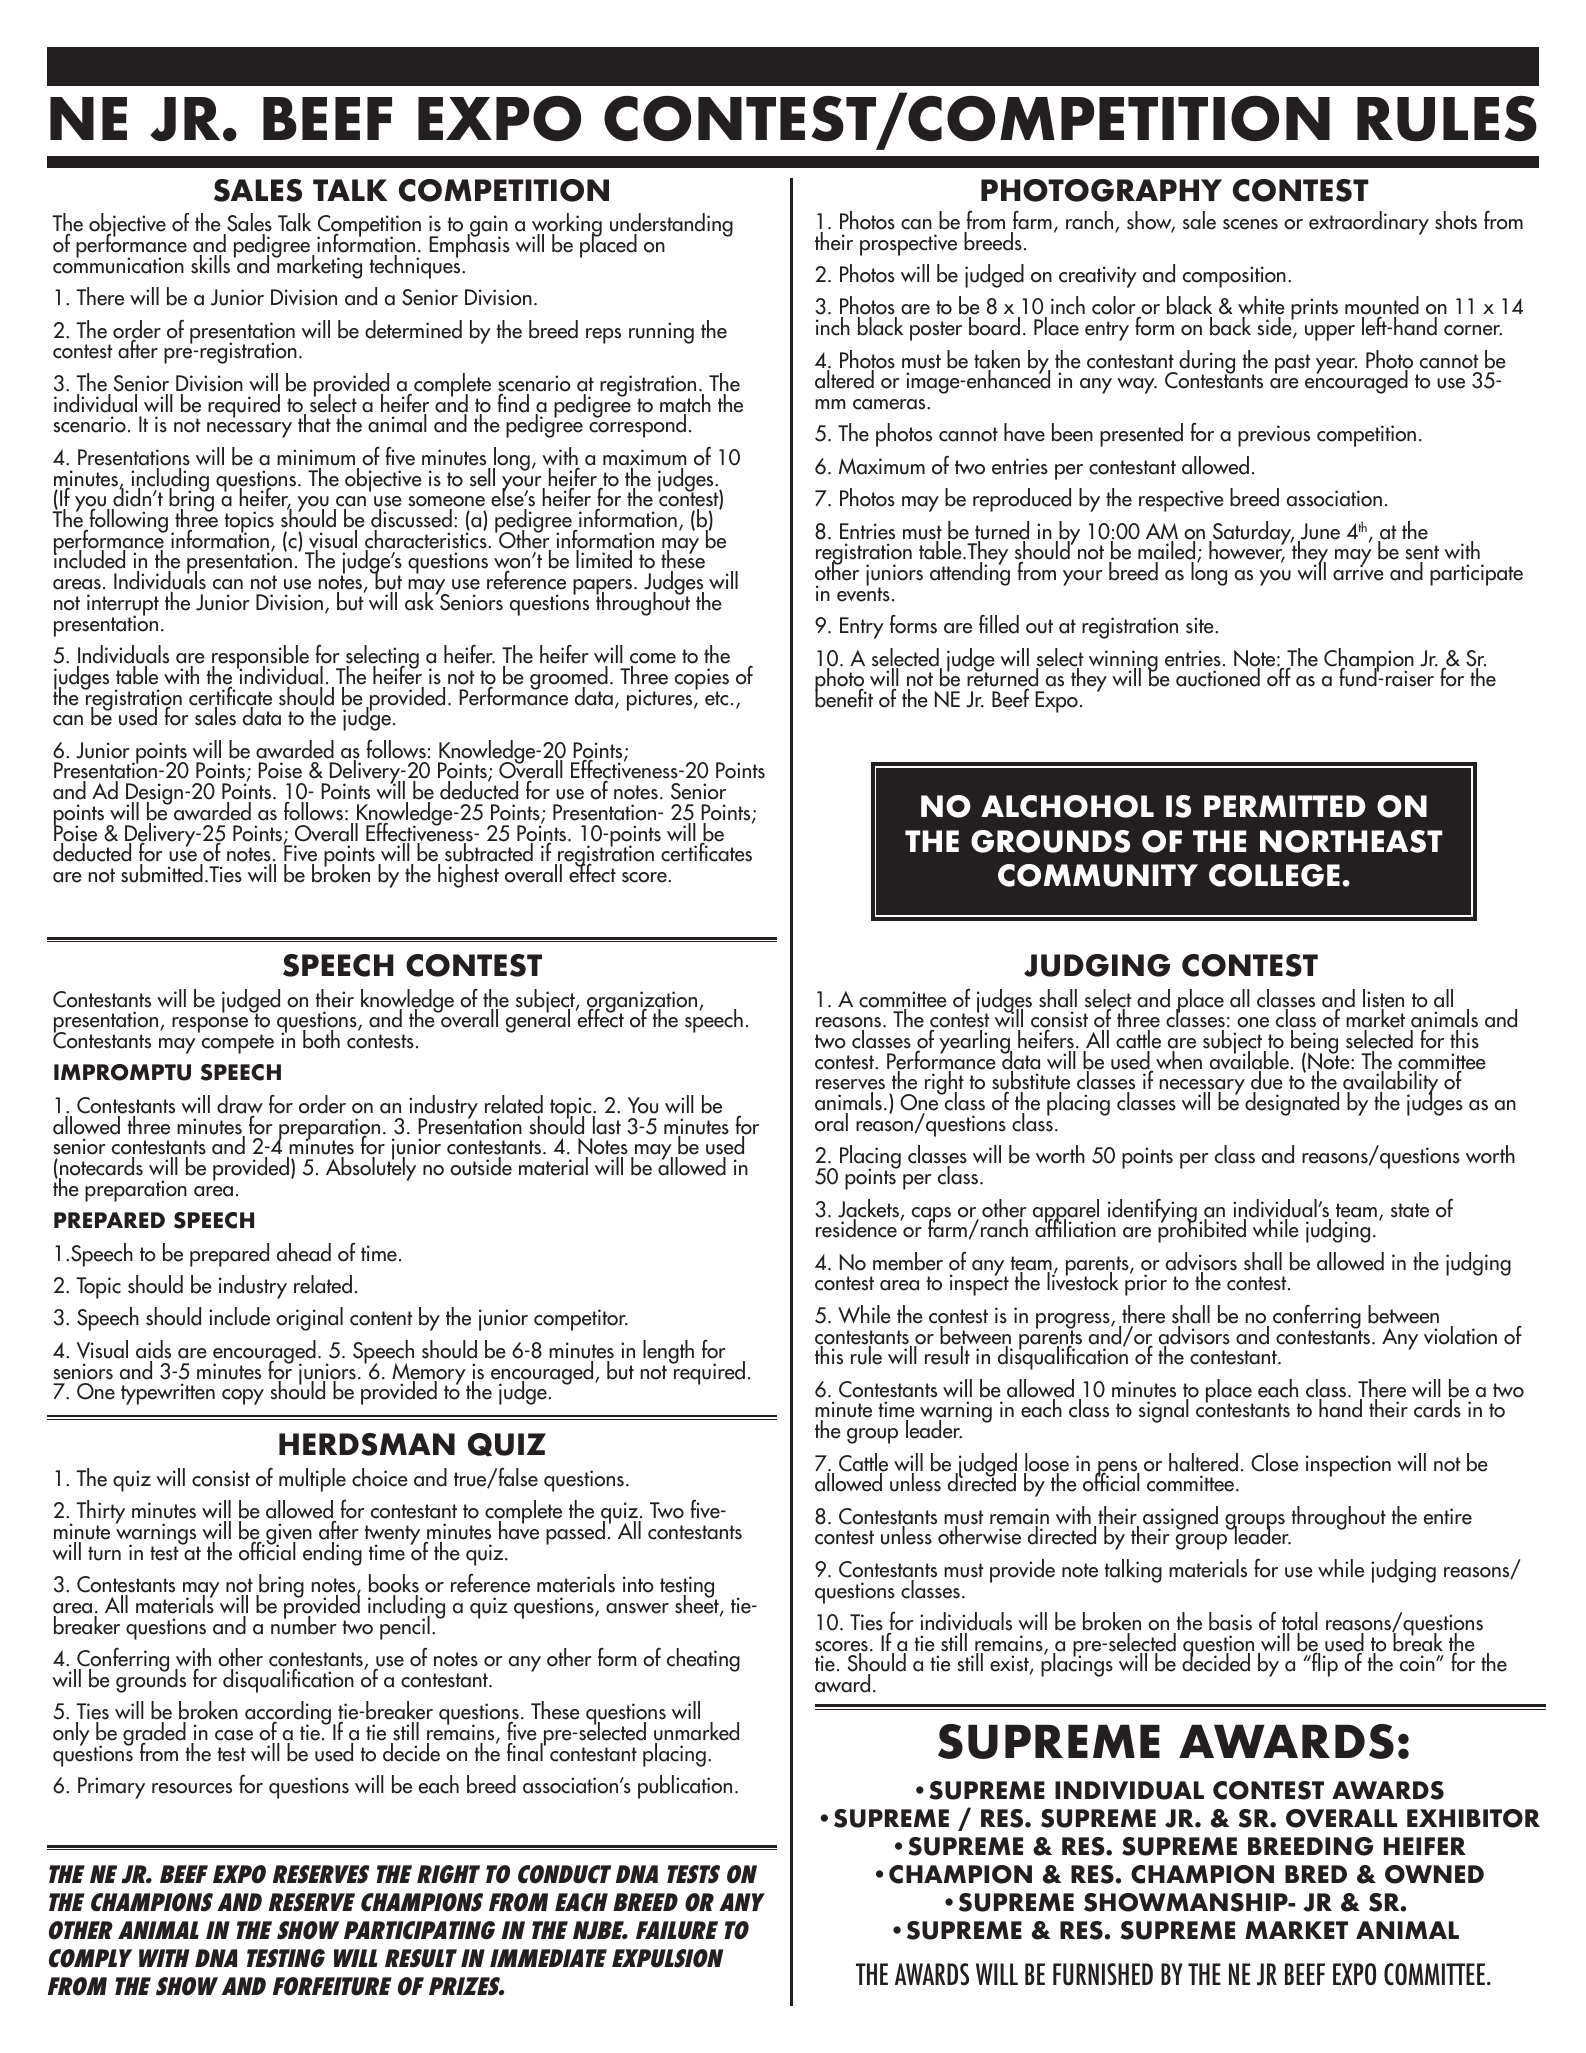 The image size is (1586, 2053). What do you see at coordinates (831, 1122) in the screenshot?
I see `oral` at bounding box center [831, 1122].
